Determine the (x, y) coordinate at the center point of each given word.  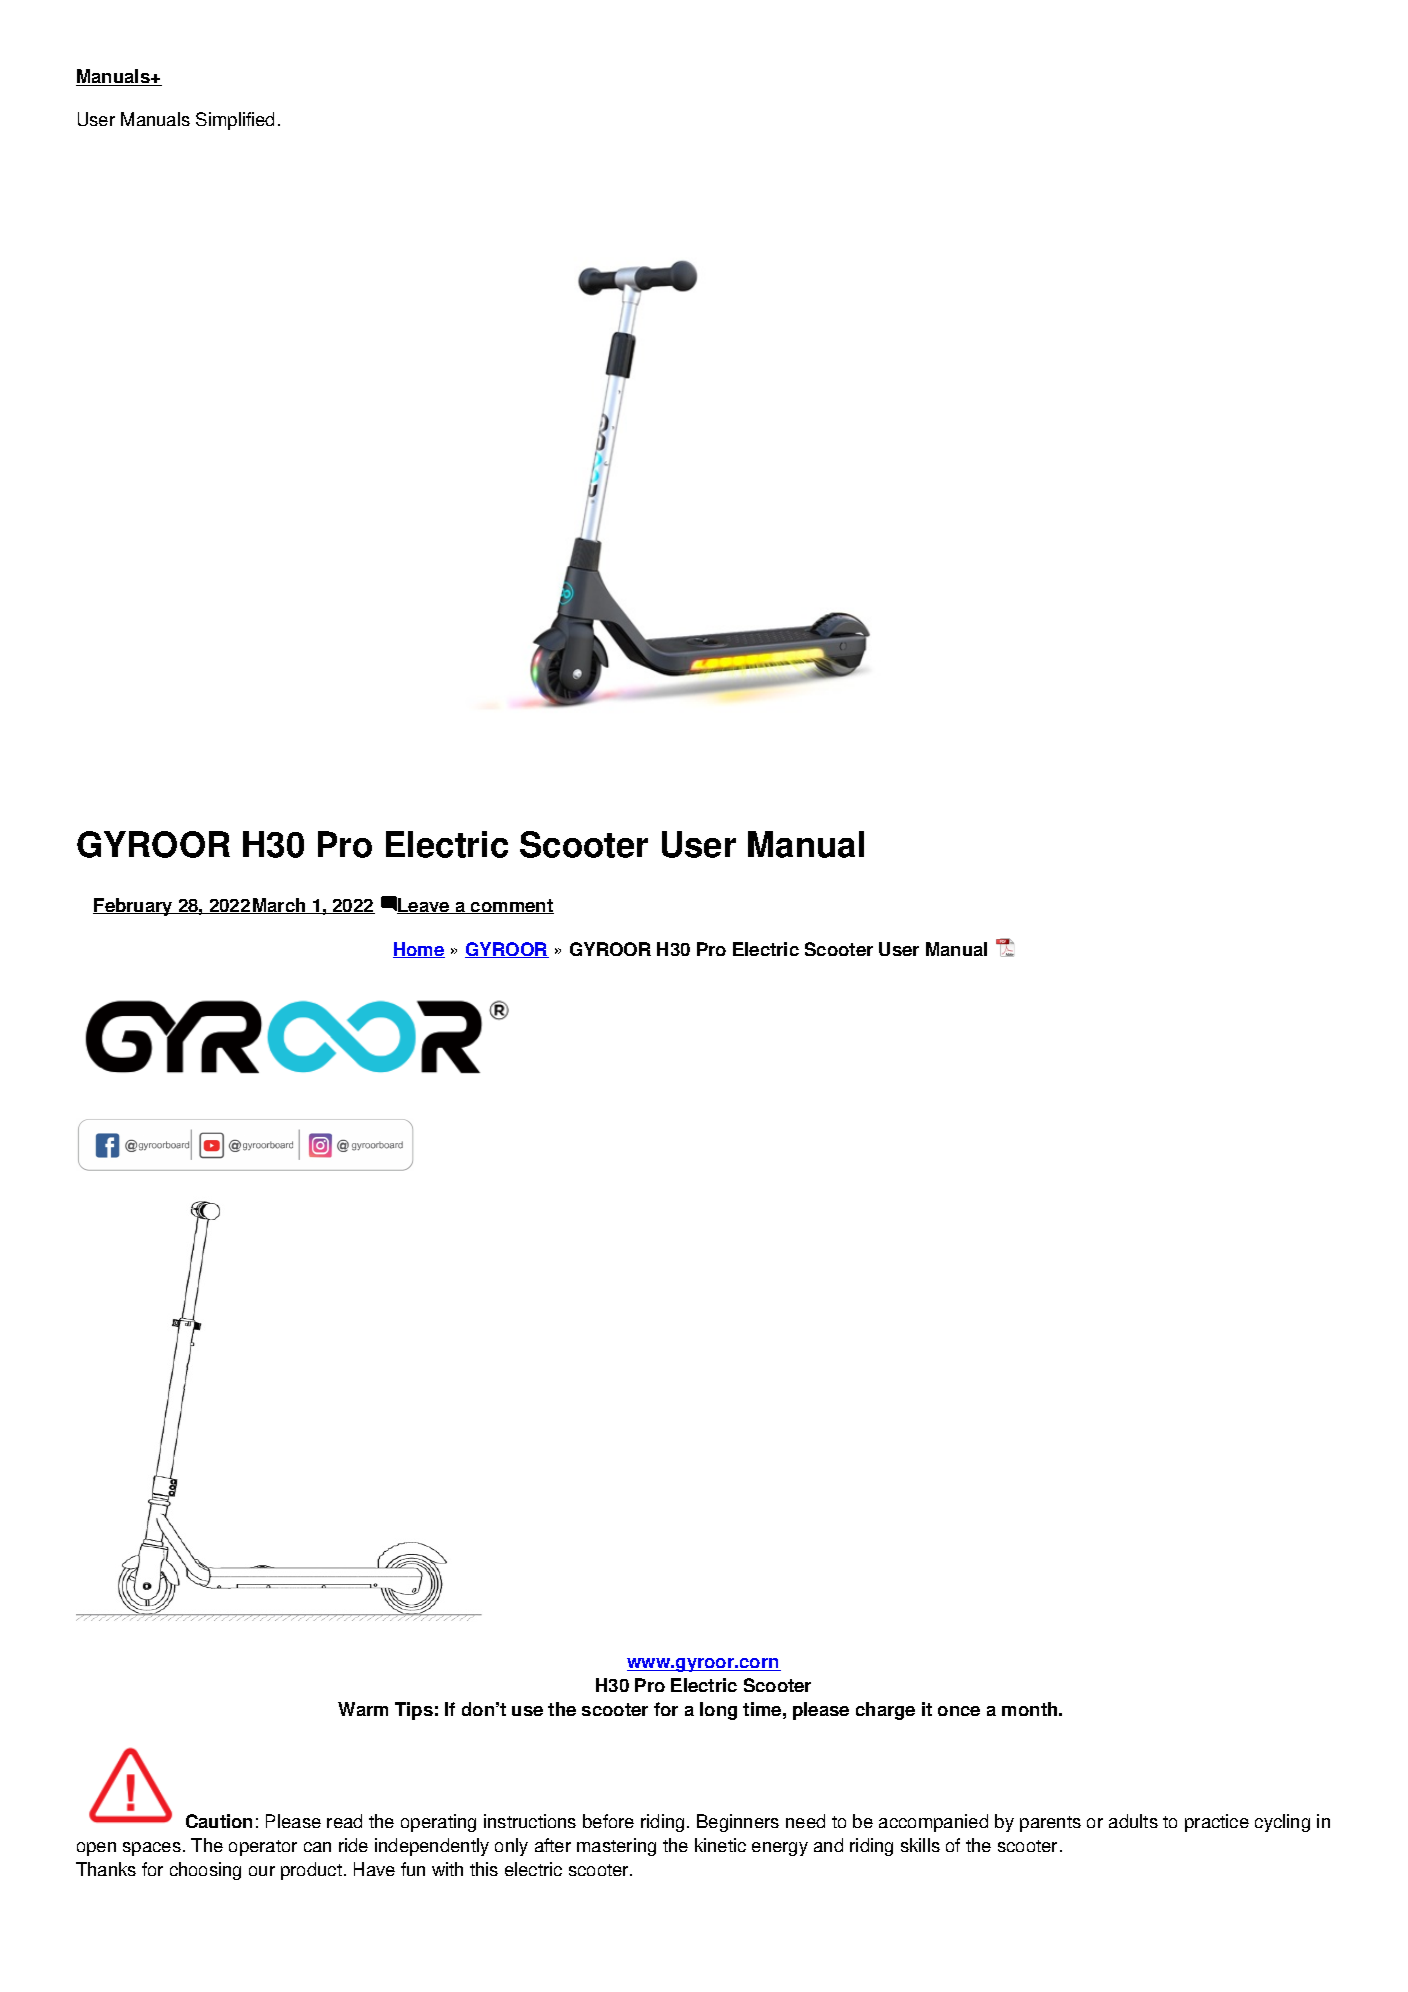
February (134, 907)
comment (511, 906)
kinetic (720, 1845)
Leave (424, 906)
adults (1133, 1821)
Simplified (235, 121)
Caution (219, 1821)
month (1031, 1709)
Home (419, 950)
